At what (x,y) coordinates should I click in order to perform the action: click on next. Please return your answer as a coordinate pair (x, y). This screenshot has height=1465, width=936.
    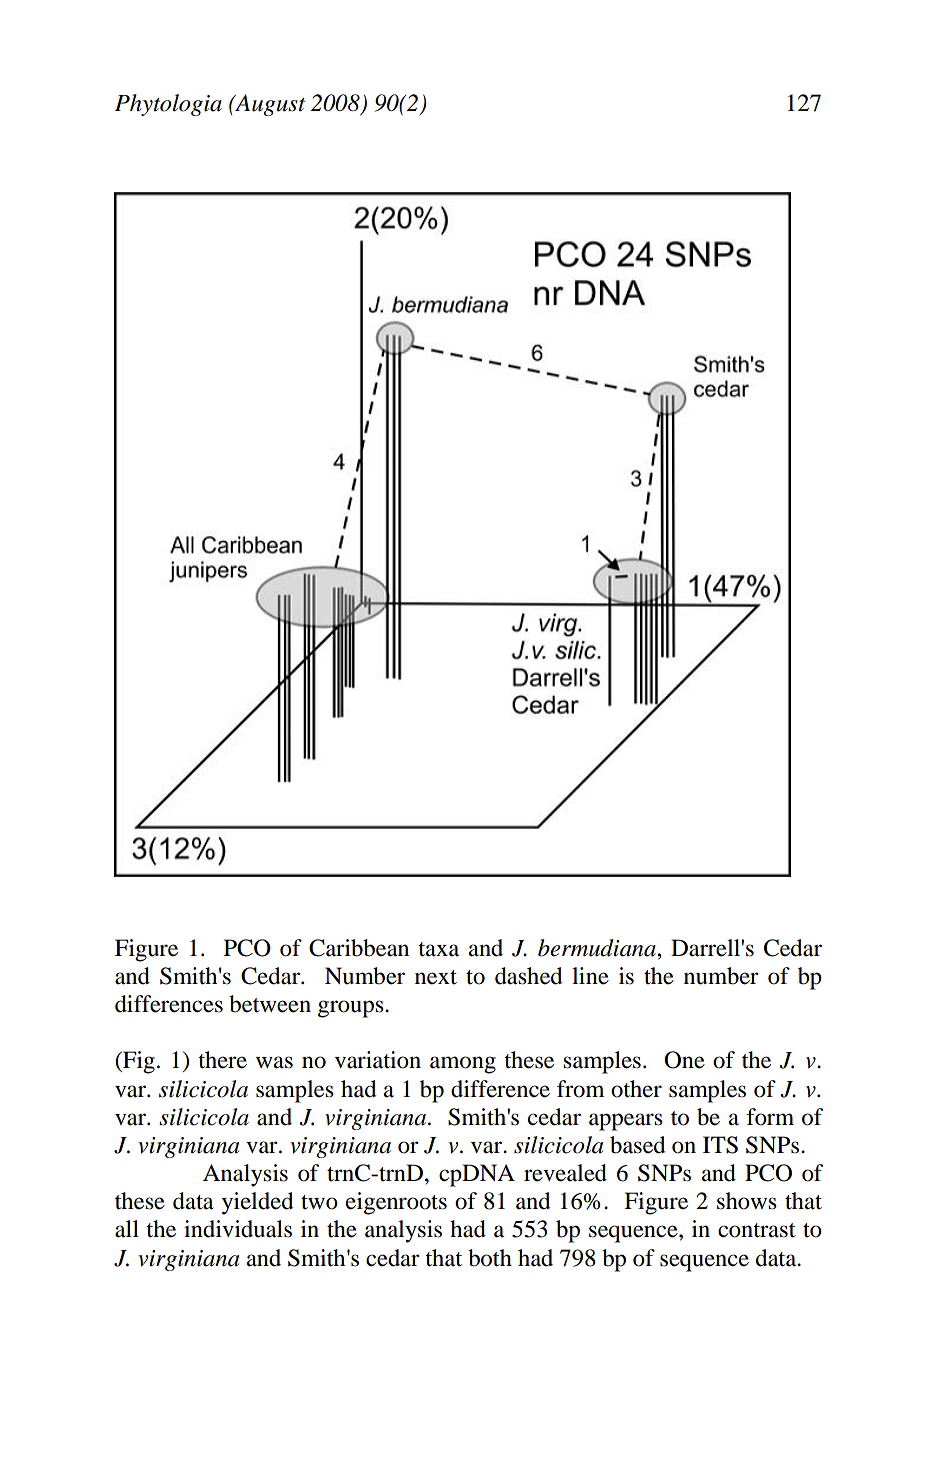
    Looking at the image, I should click on (436, 977).
